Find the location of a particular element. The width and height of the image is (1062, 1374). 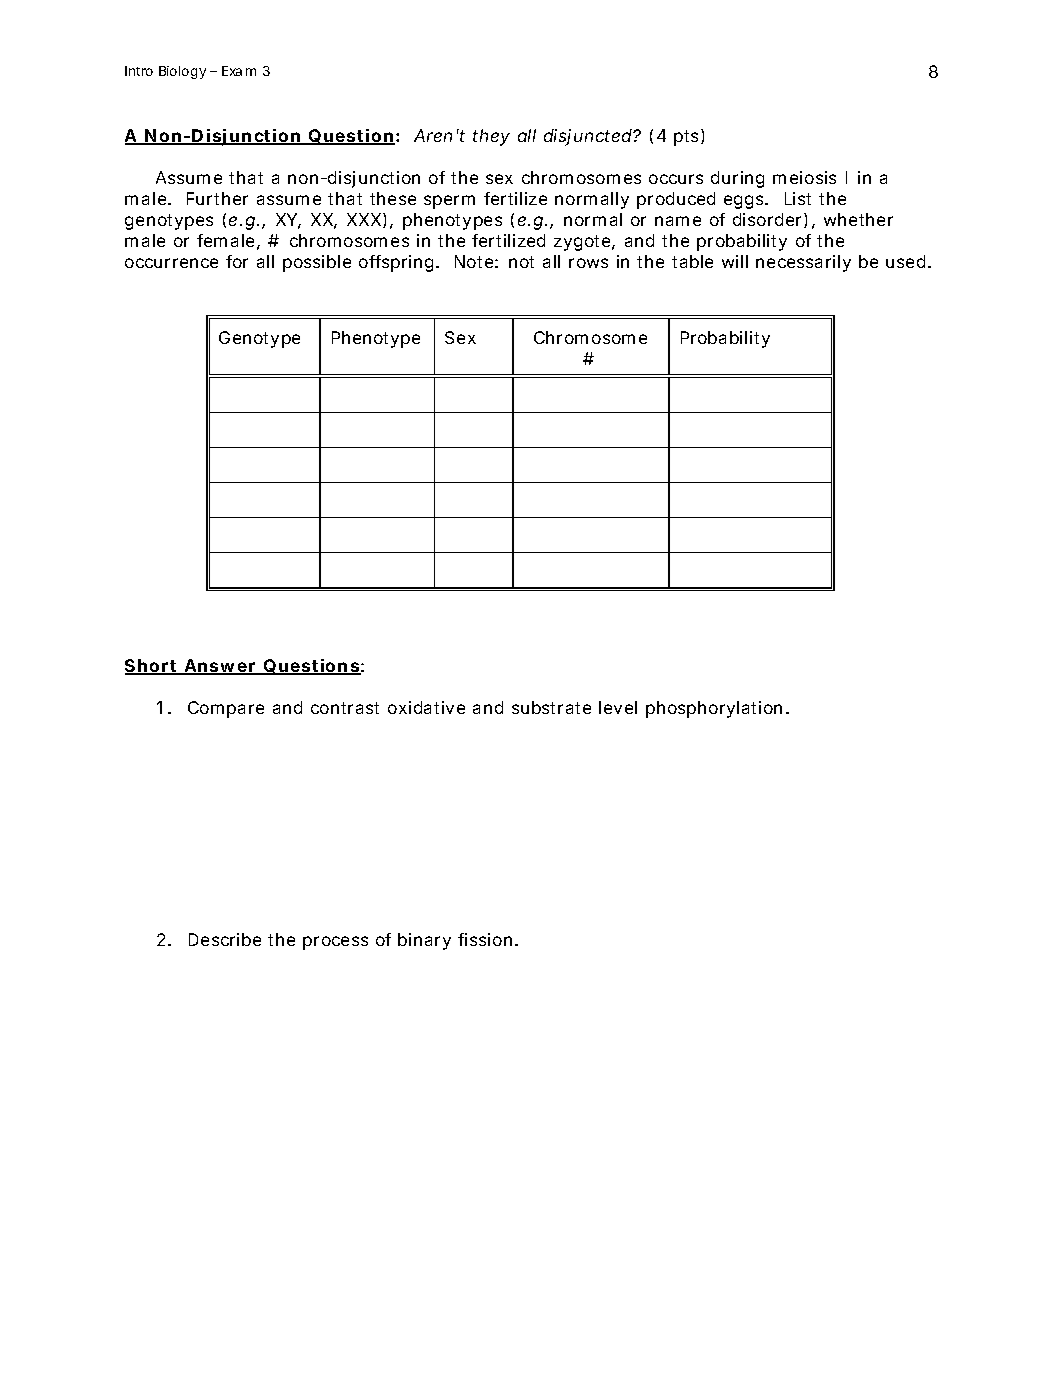

phosphorylation is located at coordinates (716, 709).
